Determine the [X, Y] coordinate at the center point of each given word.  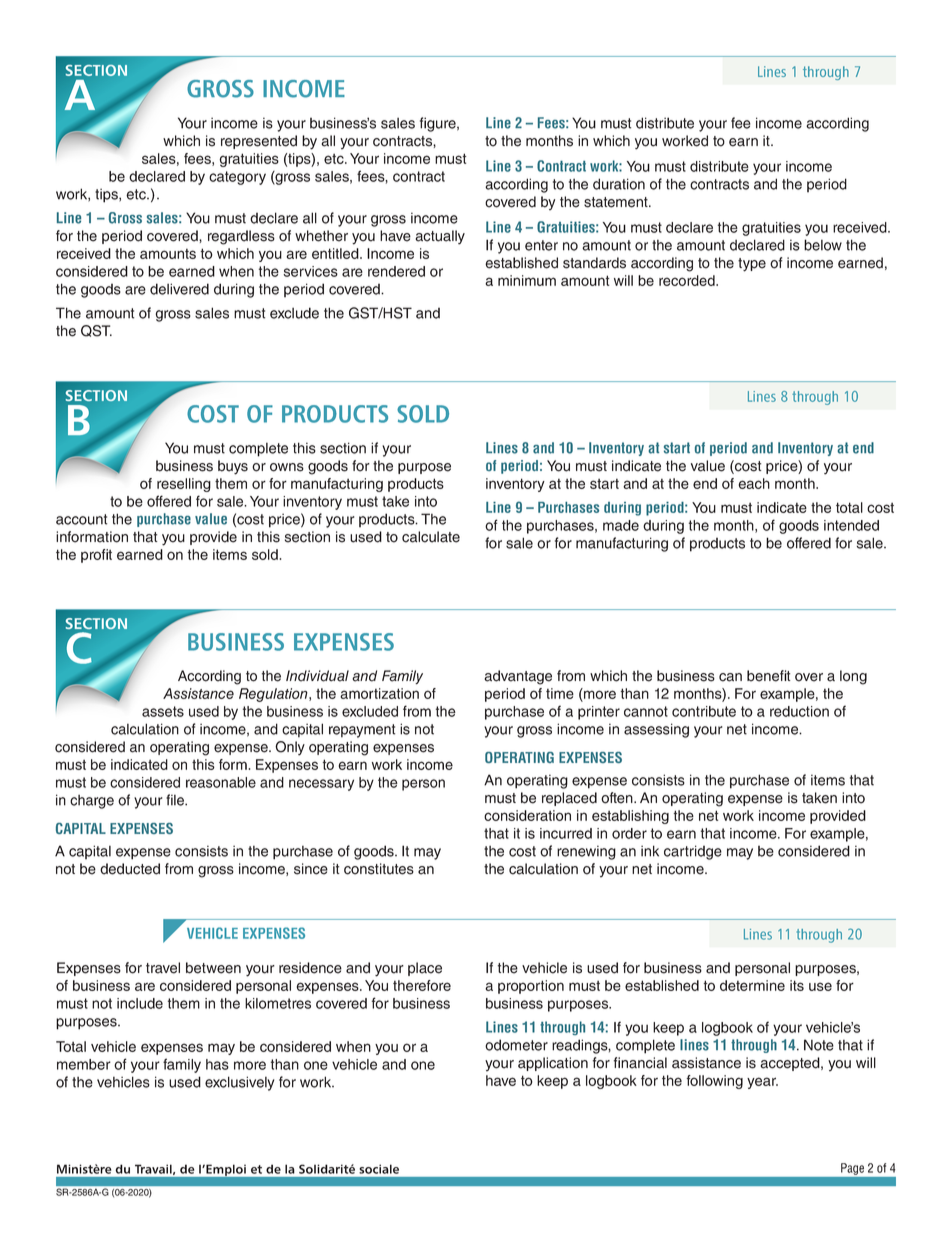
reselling [184, 485]
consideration [527, 815]
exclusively [239, 1083]
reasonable [221, 782]
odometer [516, 1045]
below [823, 245]
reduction [799, 711]
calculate [431, 537]
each [754, 483]
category [237, 178]
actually [440, 237]
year [762, 1083]
